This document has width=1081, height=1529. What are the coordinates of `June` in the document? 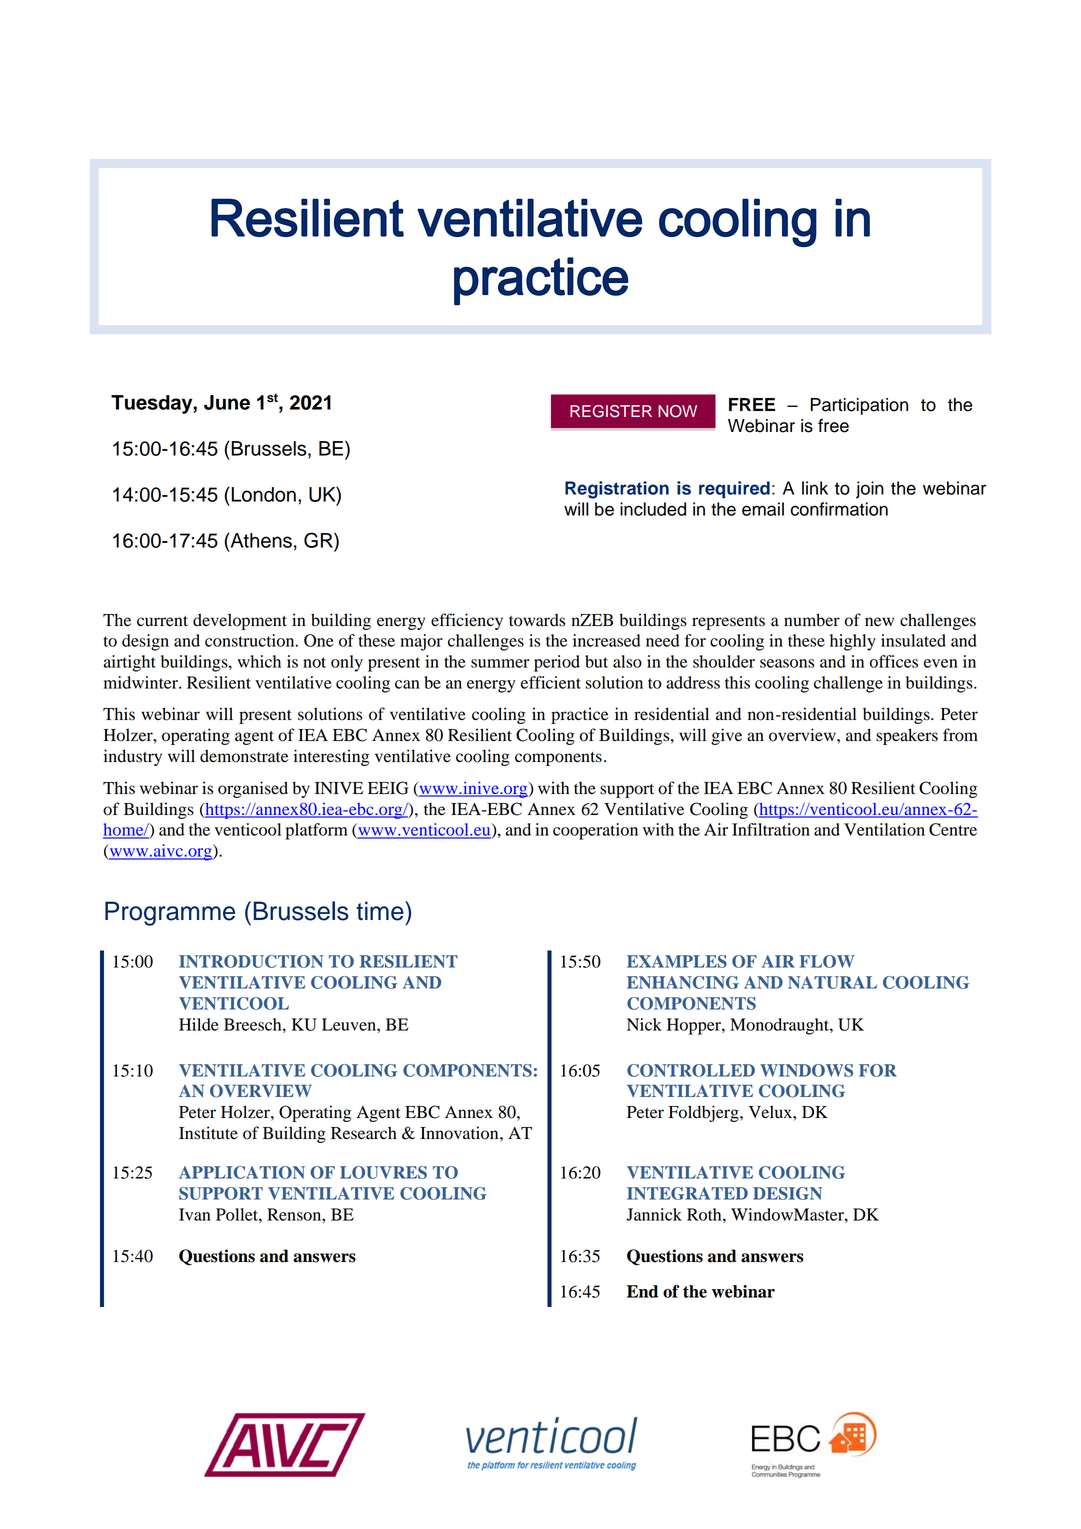 It's located at (227, 402).
